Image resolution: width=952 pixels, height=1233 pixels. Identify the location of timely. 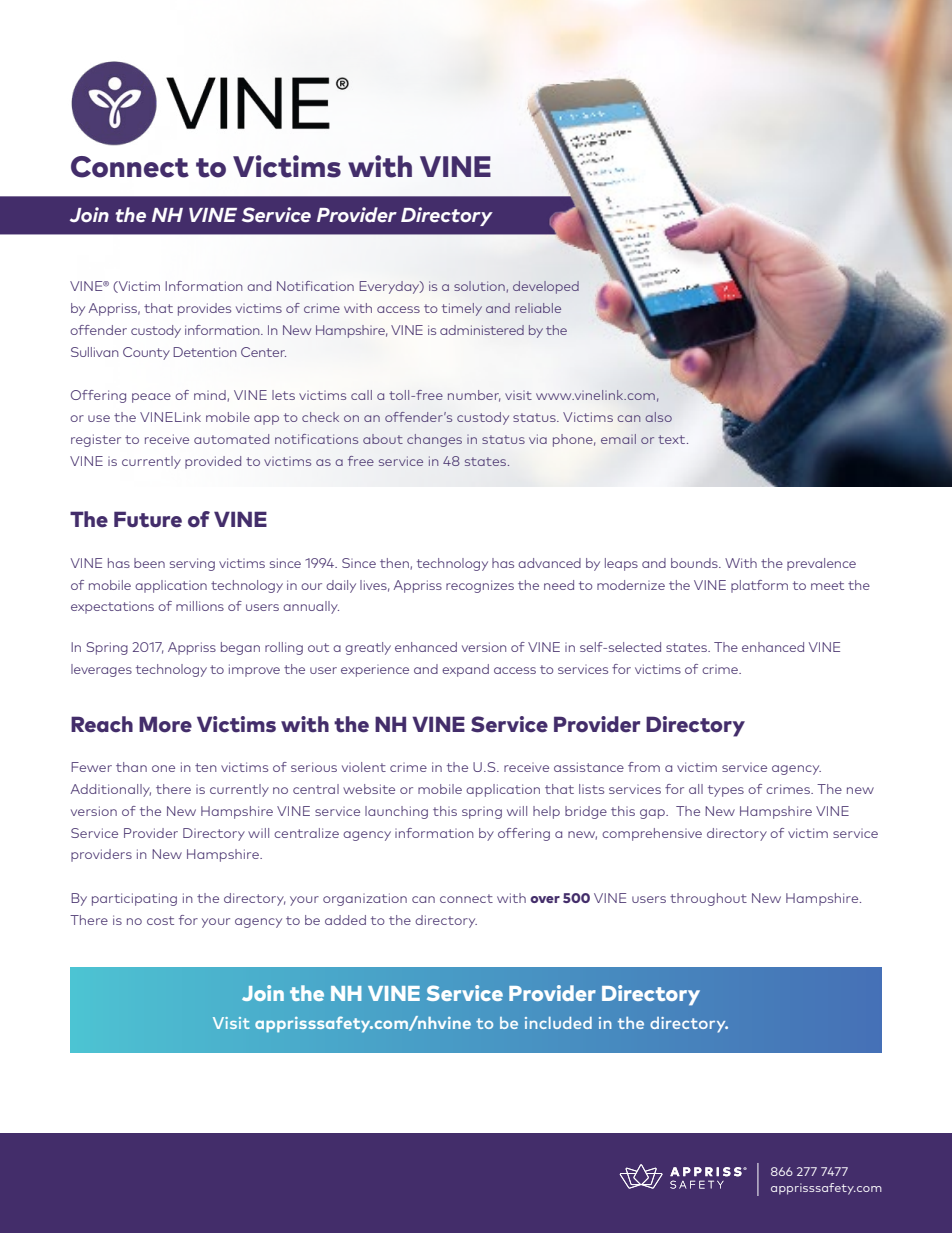
(462, 309).
